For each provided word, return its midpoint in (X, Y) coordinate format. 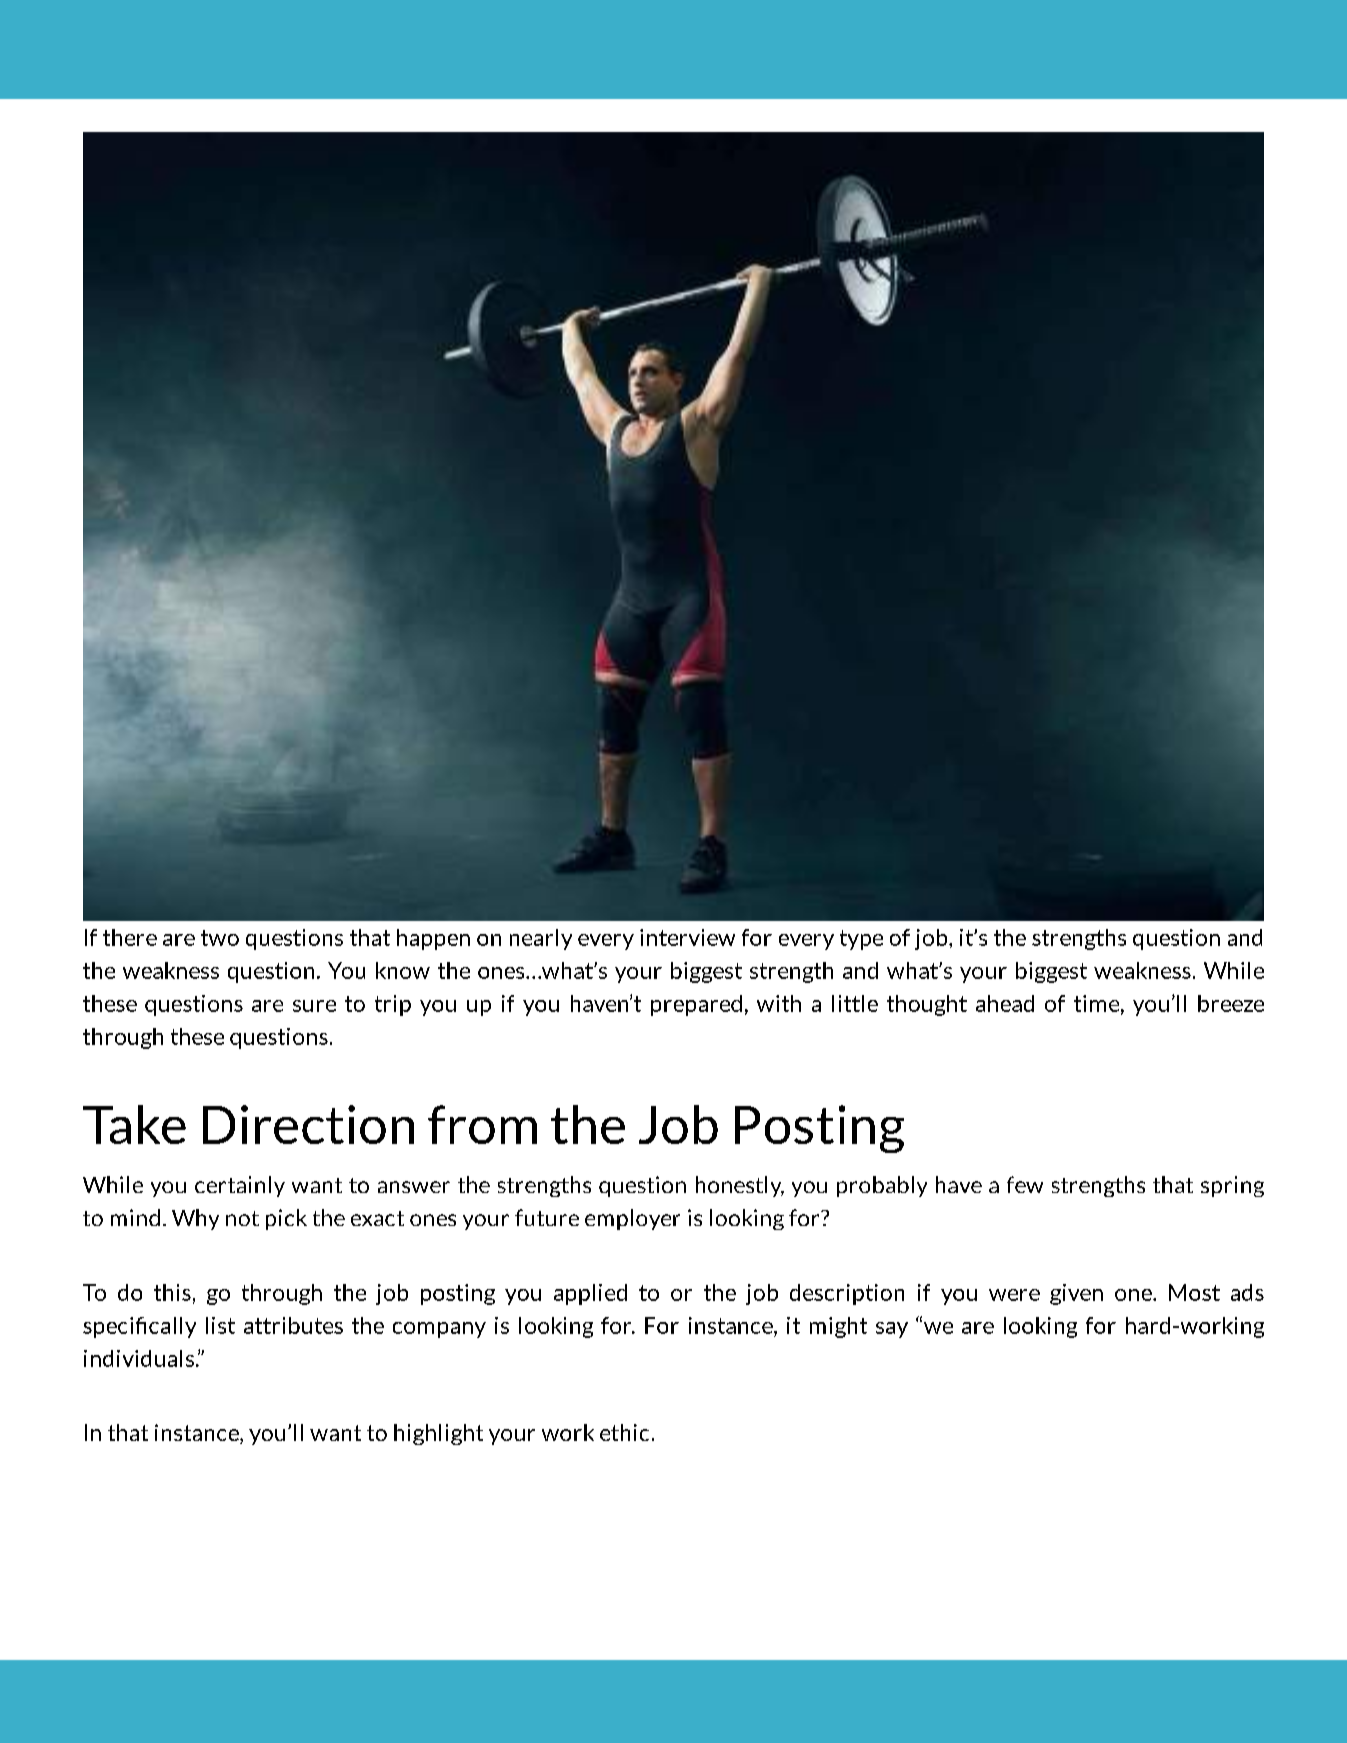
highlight (438, 1434)
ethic (624, 1432)
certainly (240, 1186)
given (1076, 1294)
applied (590, 1294)
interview (687, 937)
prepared (696, 1005)
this (172, 1292)
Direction (308, 1124)
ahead (1005, 1003)
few (1025, 1184)
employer (632, 1219)
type (861, 940)
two (220, 938)
